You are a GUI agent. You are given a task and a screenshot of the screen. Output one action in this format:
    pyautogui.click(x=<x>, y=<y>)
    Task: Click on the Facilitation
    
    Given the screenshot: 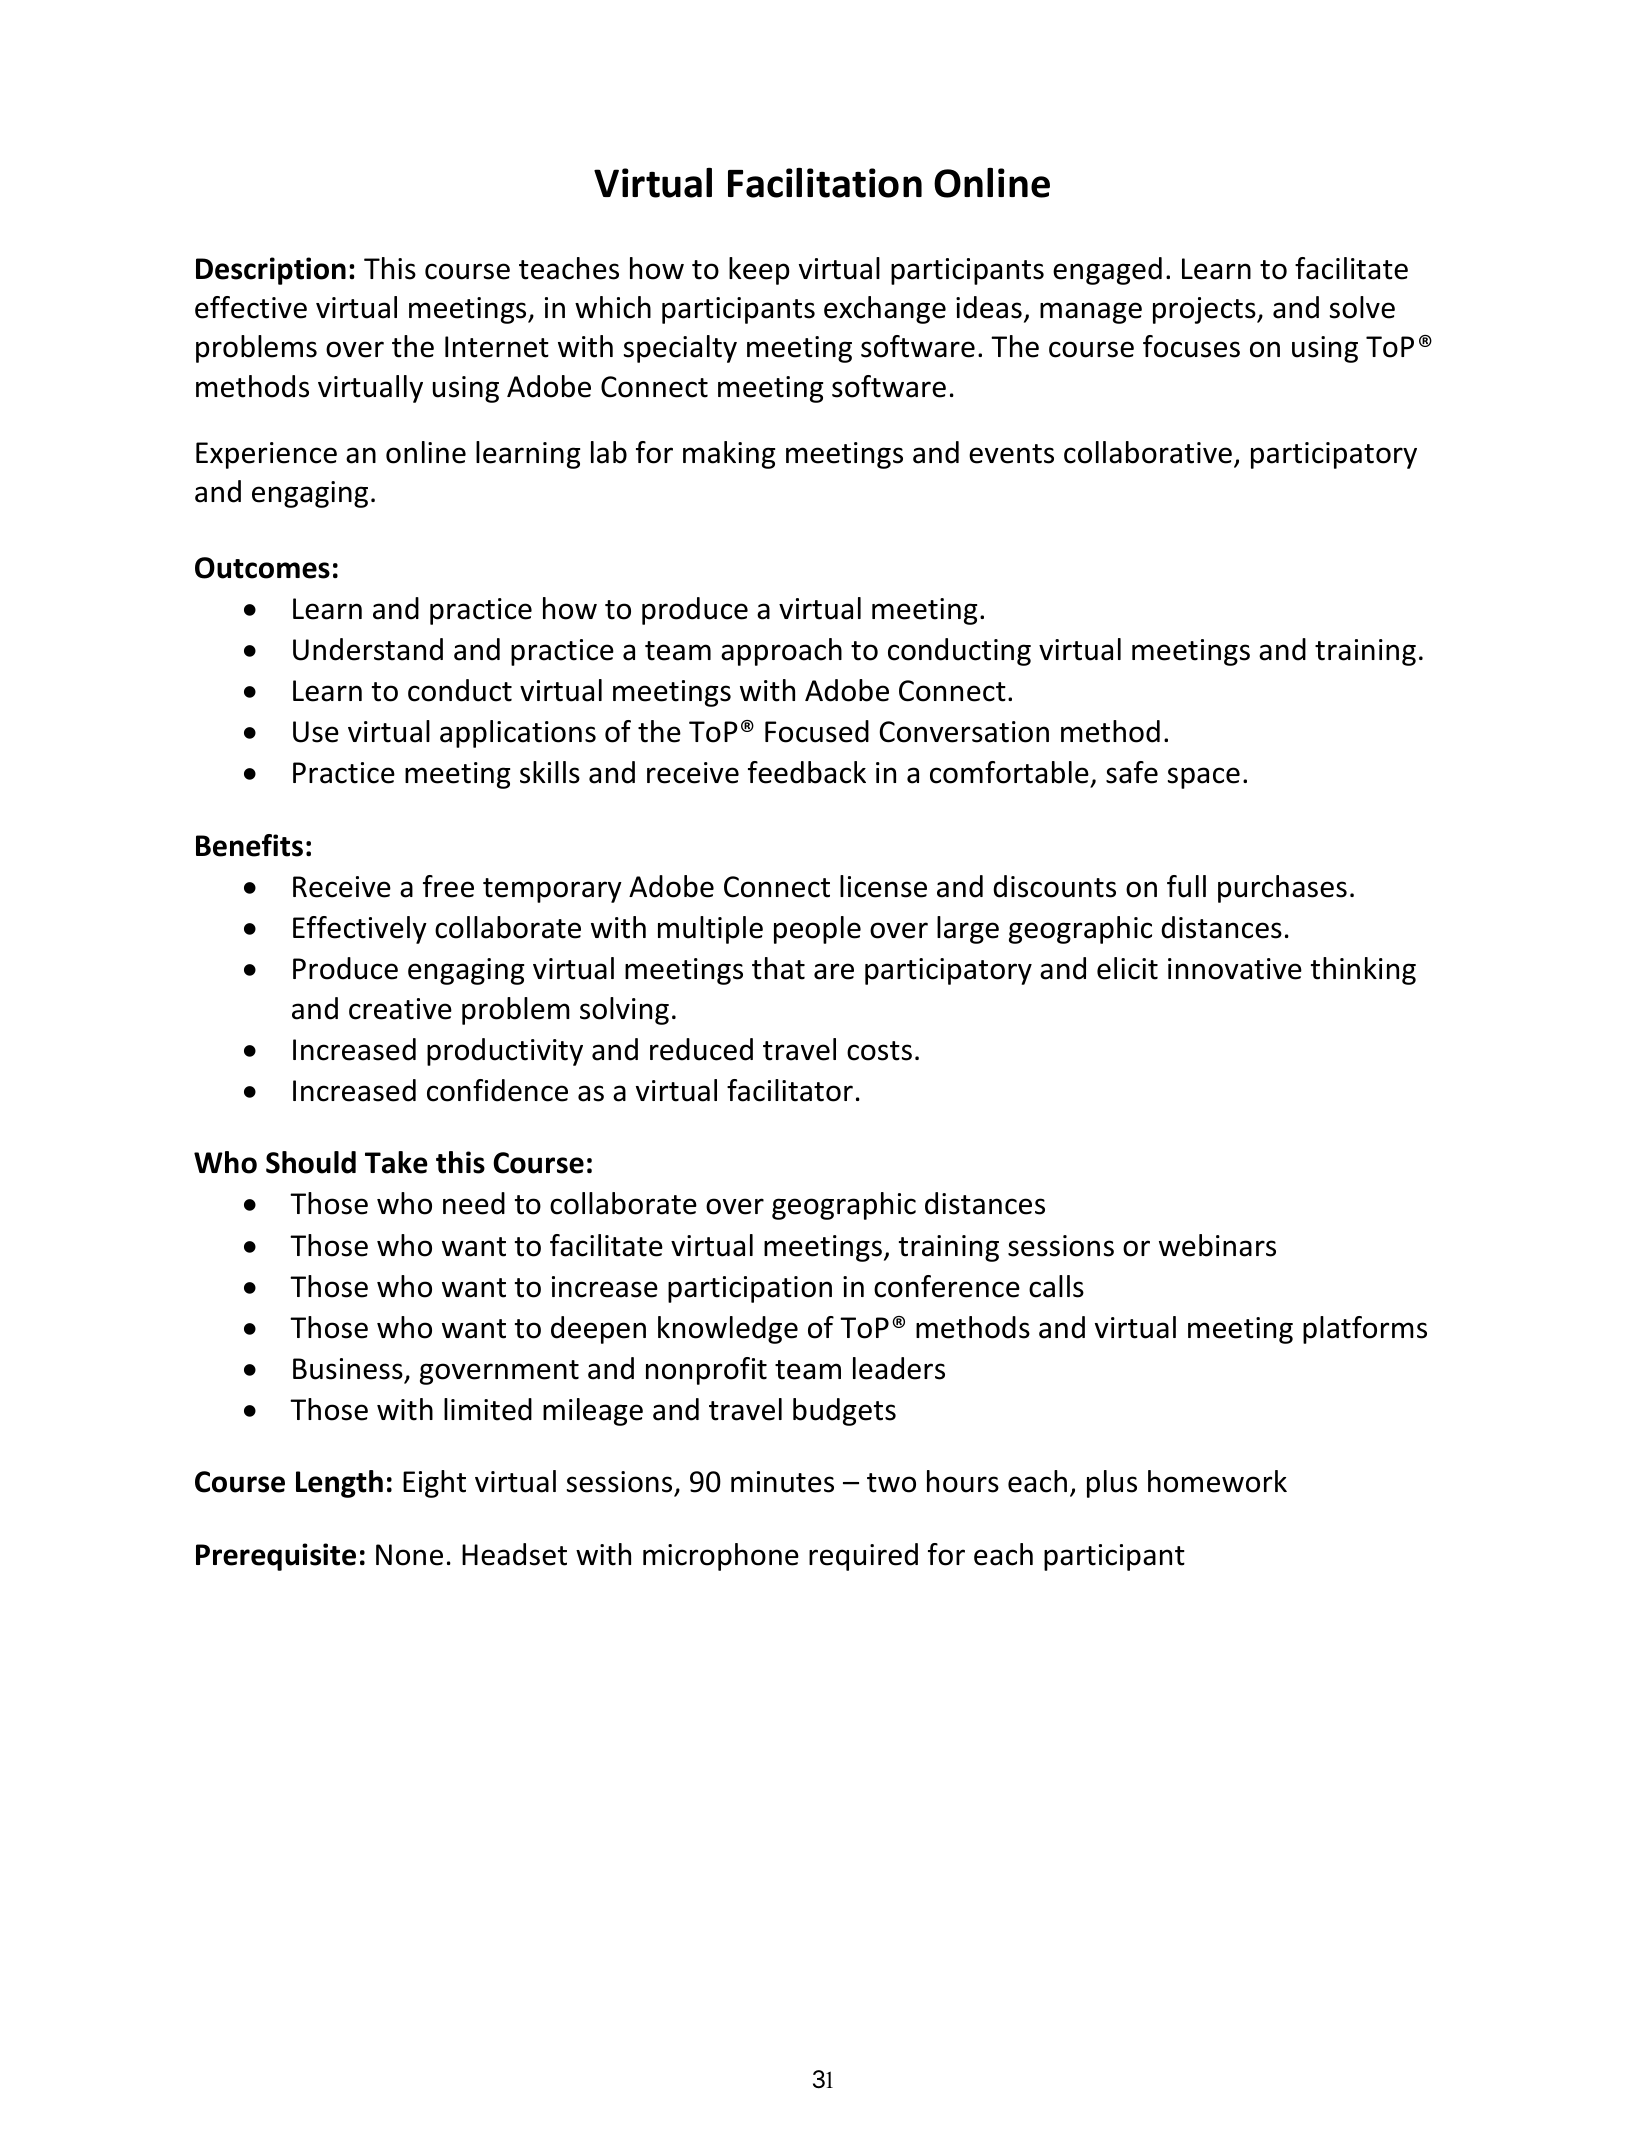 What is the action you would take?
    pyautogui.click(x=825, y=182)
